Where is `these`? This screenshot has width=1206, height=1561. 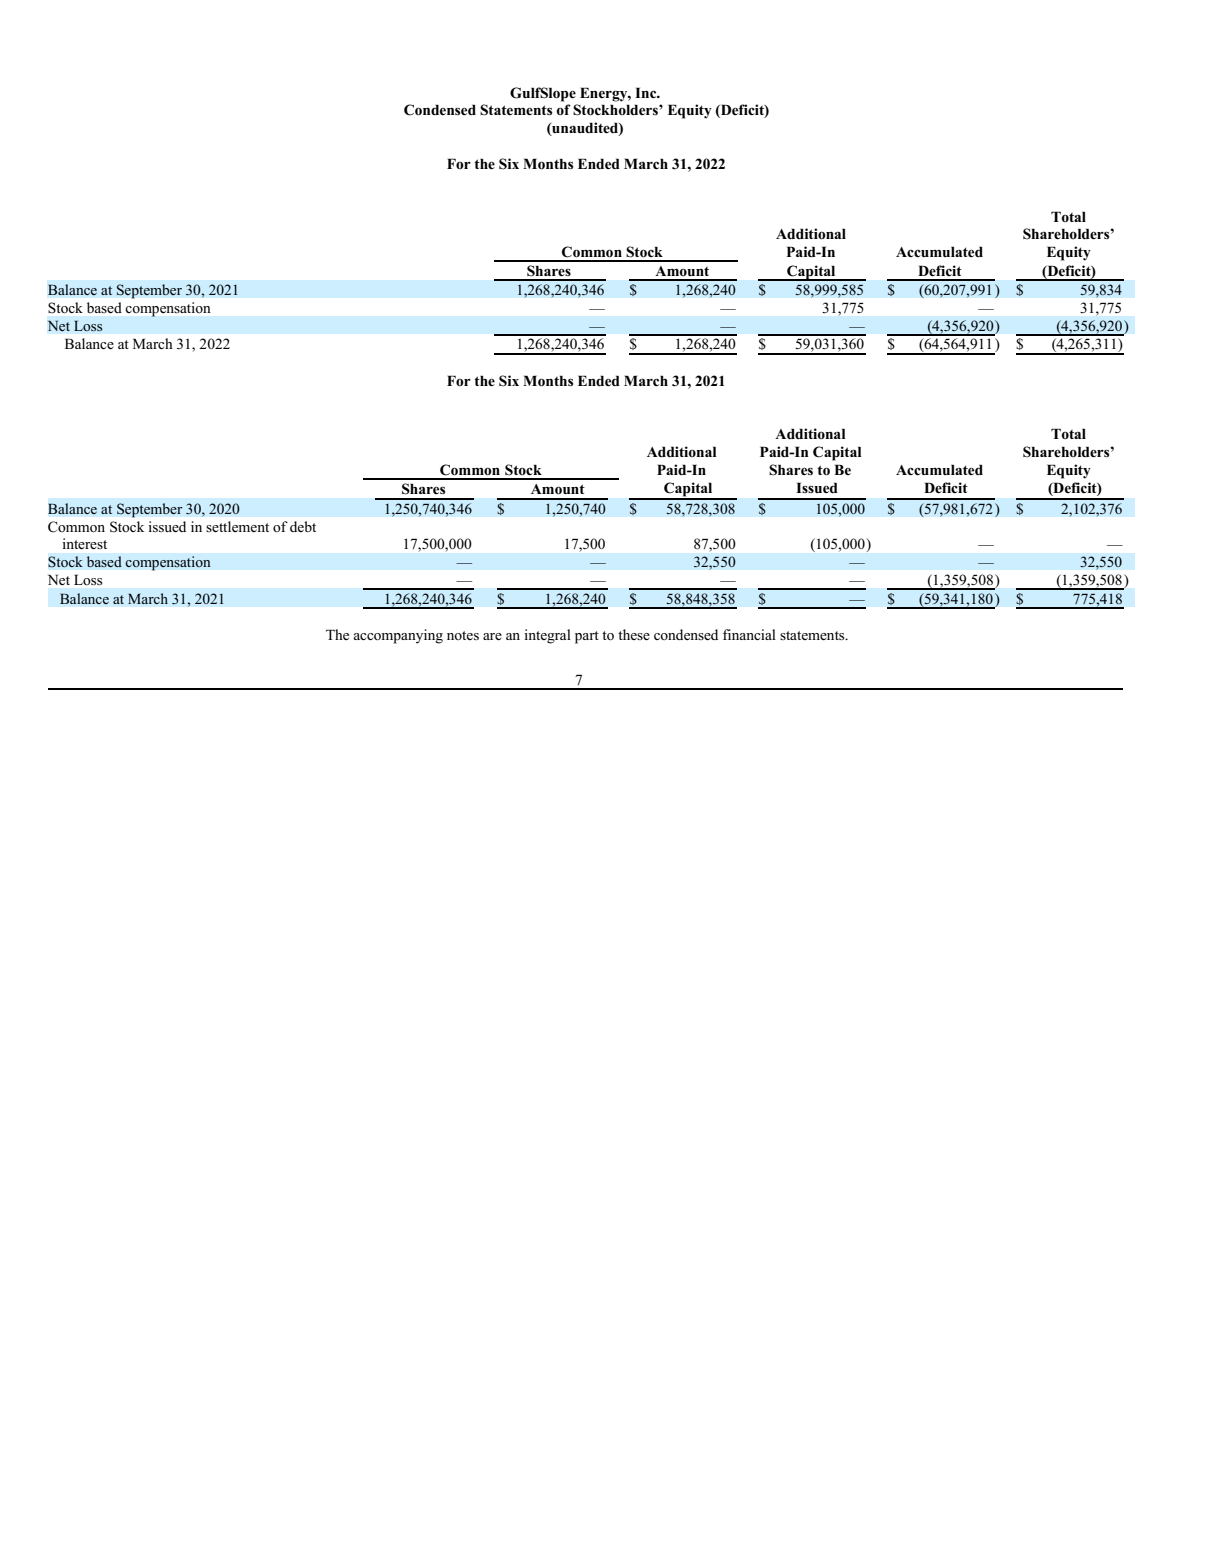
these is located at coordinates (634, 634).
